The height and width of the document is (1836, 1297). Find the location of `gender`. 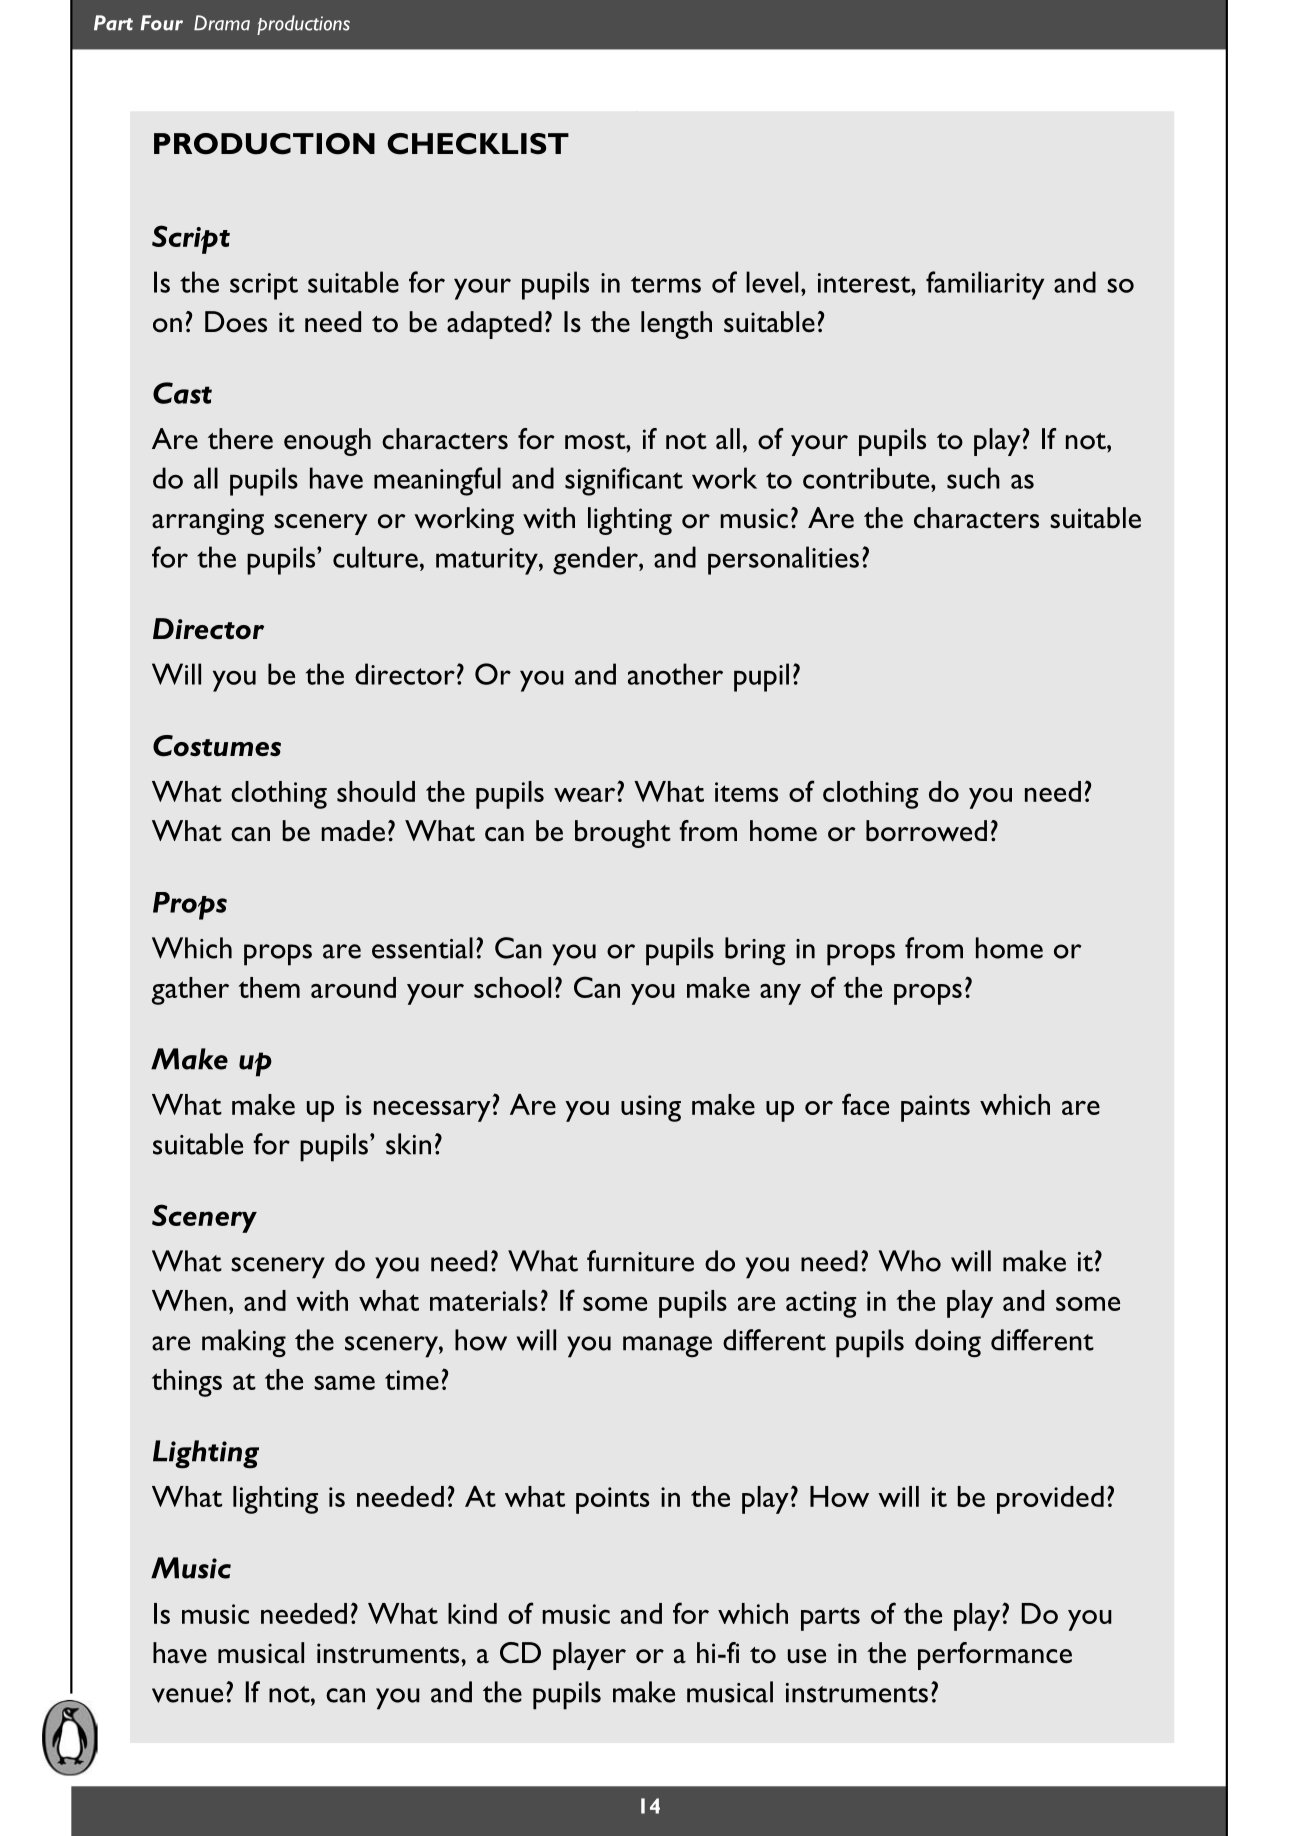

gender is located at coordinates (596, 560).
